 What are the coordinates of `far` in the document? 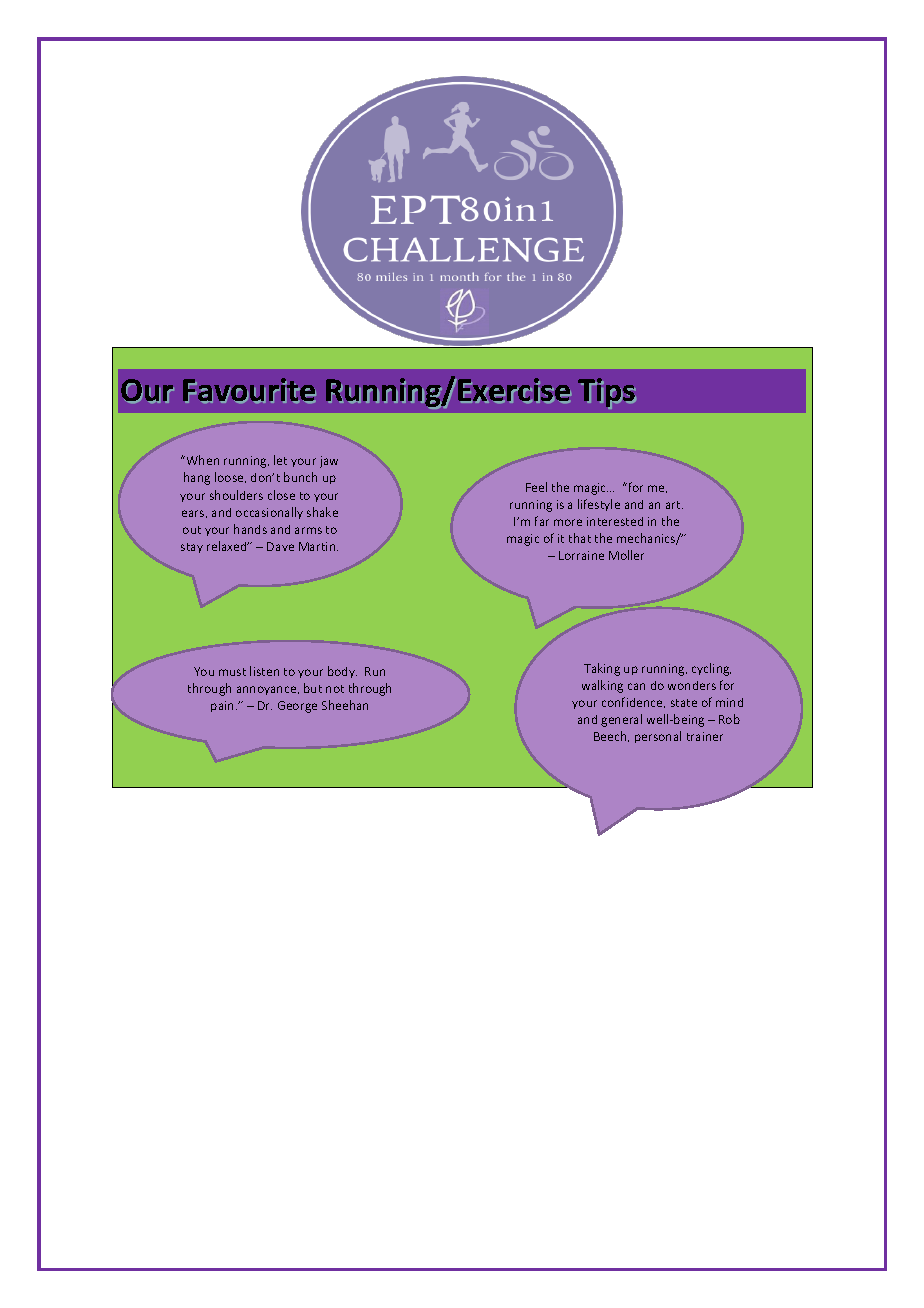 It's located at (542, 521).
